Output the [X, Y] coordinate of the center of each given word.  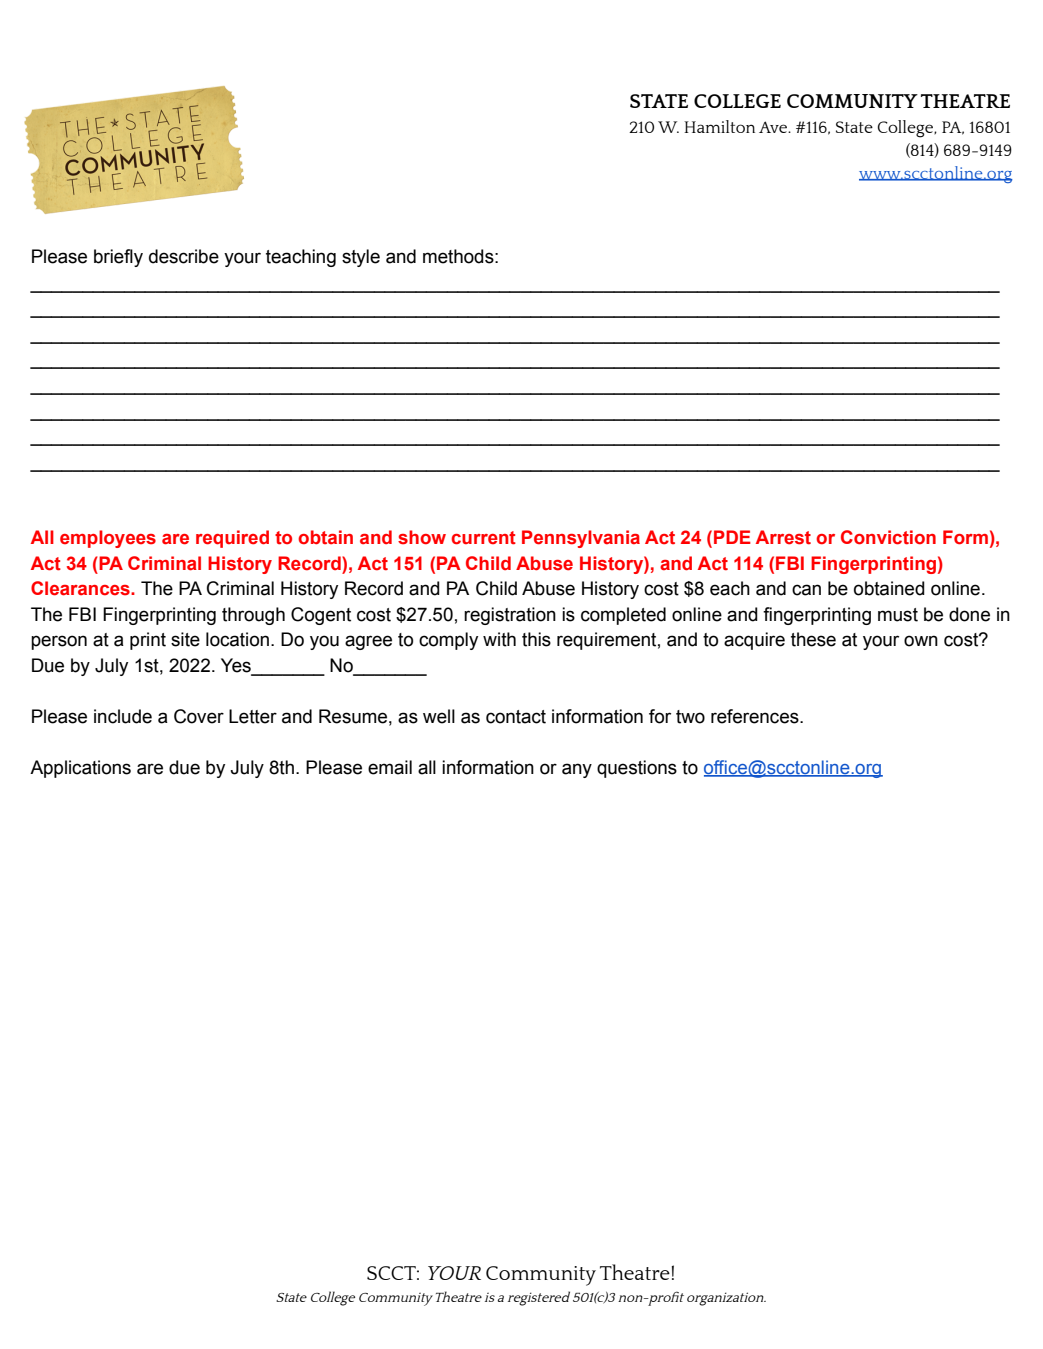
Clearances [81, 588]
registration [510, 616]
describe [184, 256]
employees [108, 539]
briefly [118, 258]
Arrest [783, 537]
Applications [80, 769]
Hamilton [719, 126]
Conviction [888, 537]
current [484, 538]
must [898, 615]
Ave [774, 127]
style [361, 258]
